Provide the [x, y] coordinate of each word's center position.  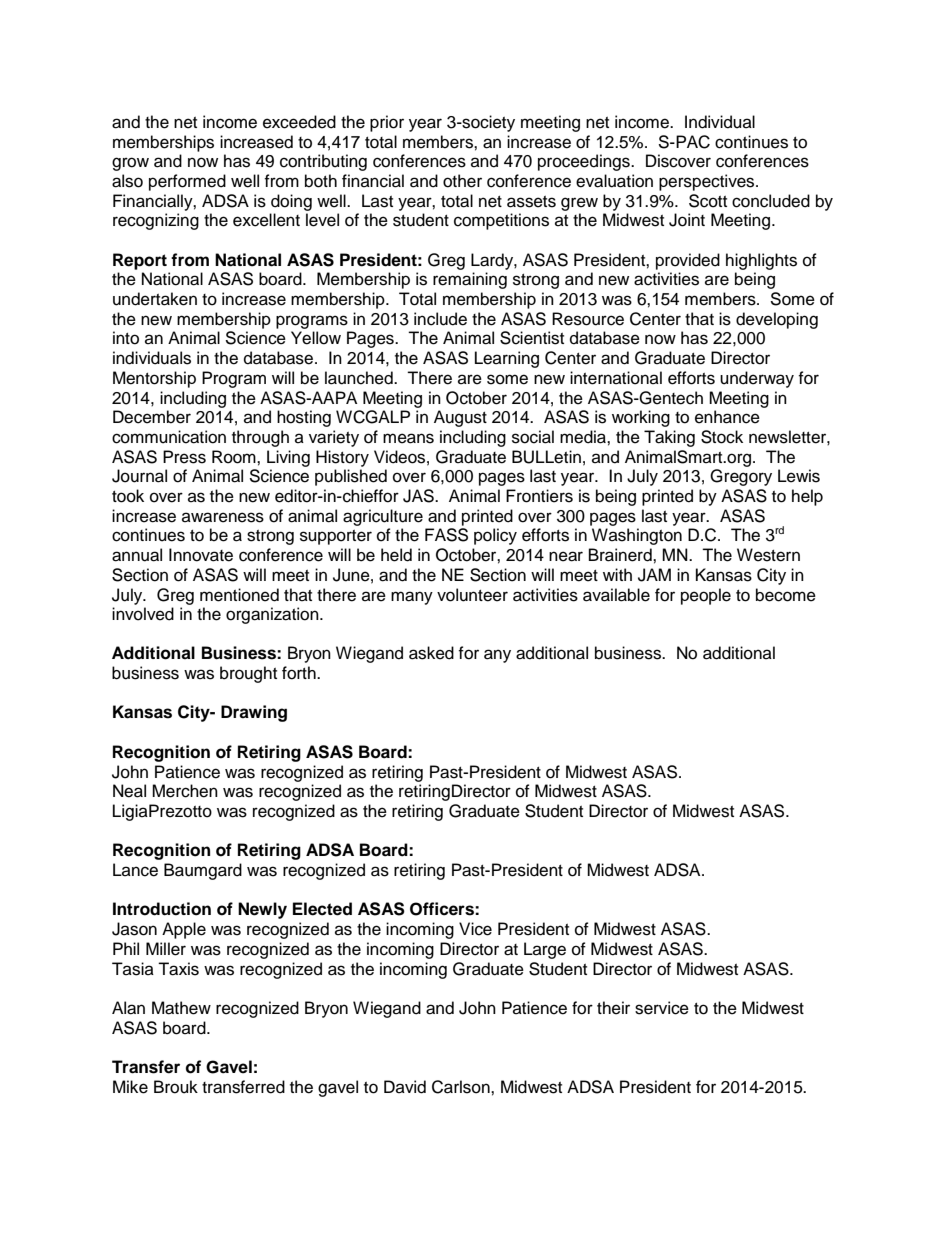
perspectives [708, 182]
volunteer [472, 595]
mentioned [239, 595]
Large [545, 950]
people [706, 596]
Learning [507, 359]
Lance [135, 870]
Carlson [462, 1087]
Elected [322, 909]
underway [757, 379]
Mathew [181, 1008]
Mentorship [154, 379]
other [462, 181]
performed [187, 182]
